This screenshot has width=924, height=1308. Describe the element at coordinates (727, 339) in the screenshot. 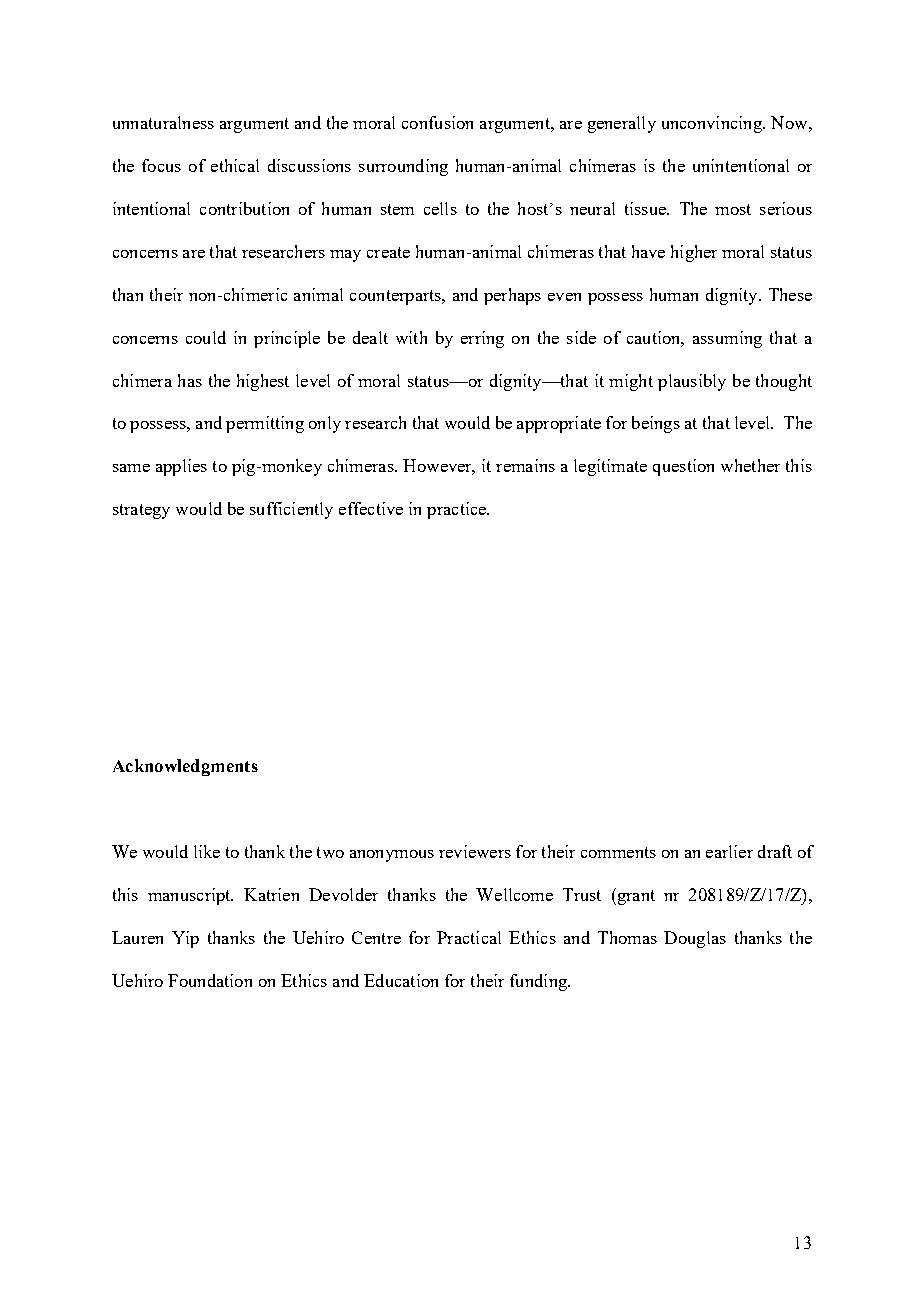

I see `assuming` at that location.
